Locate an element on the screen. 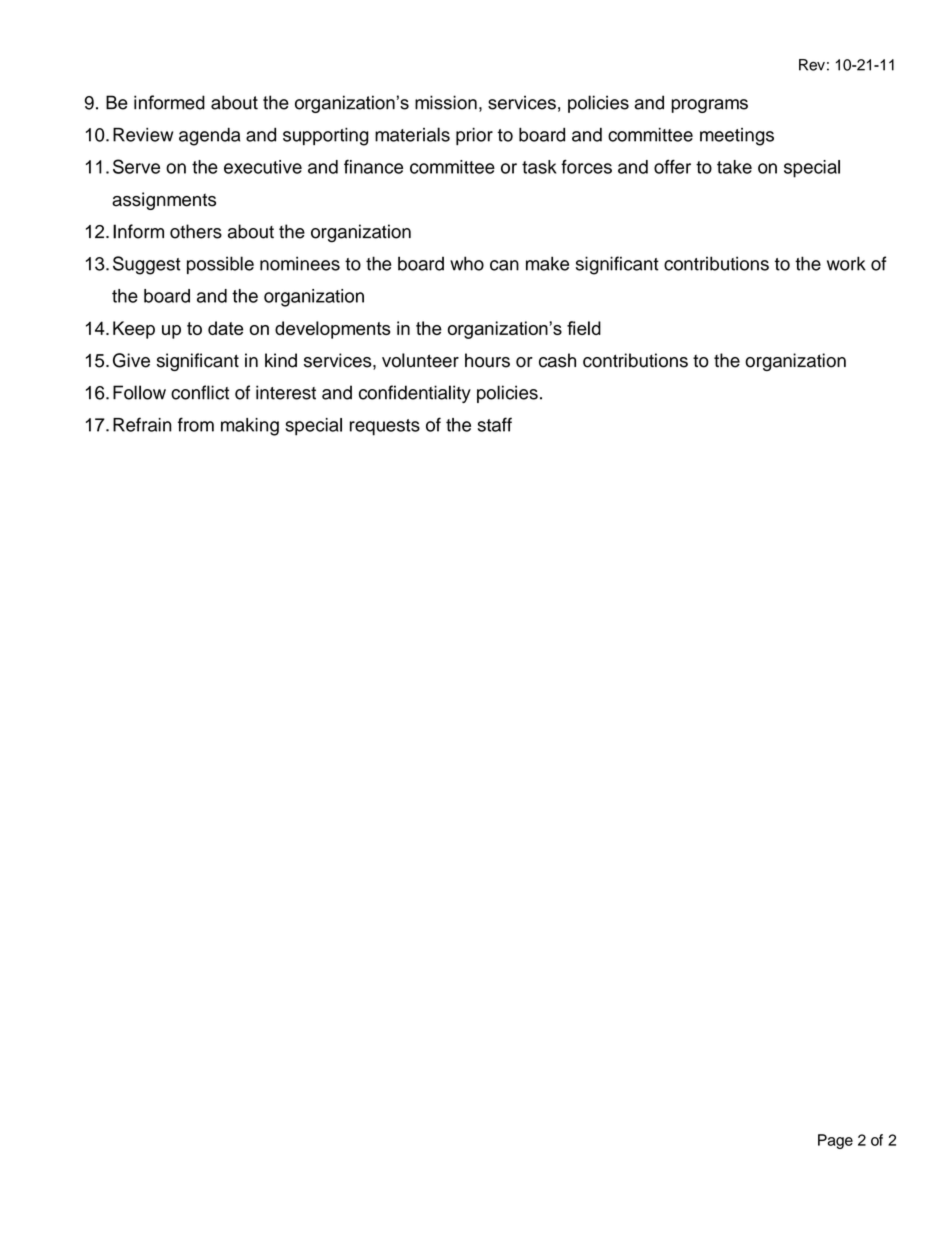 Image resolution: width=952 pixels, height=1233 pixels. from is located at coordinates (196, 424).
